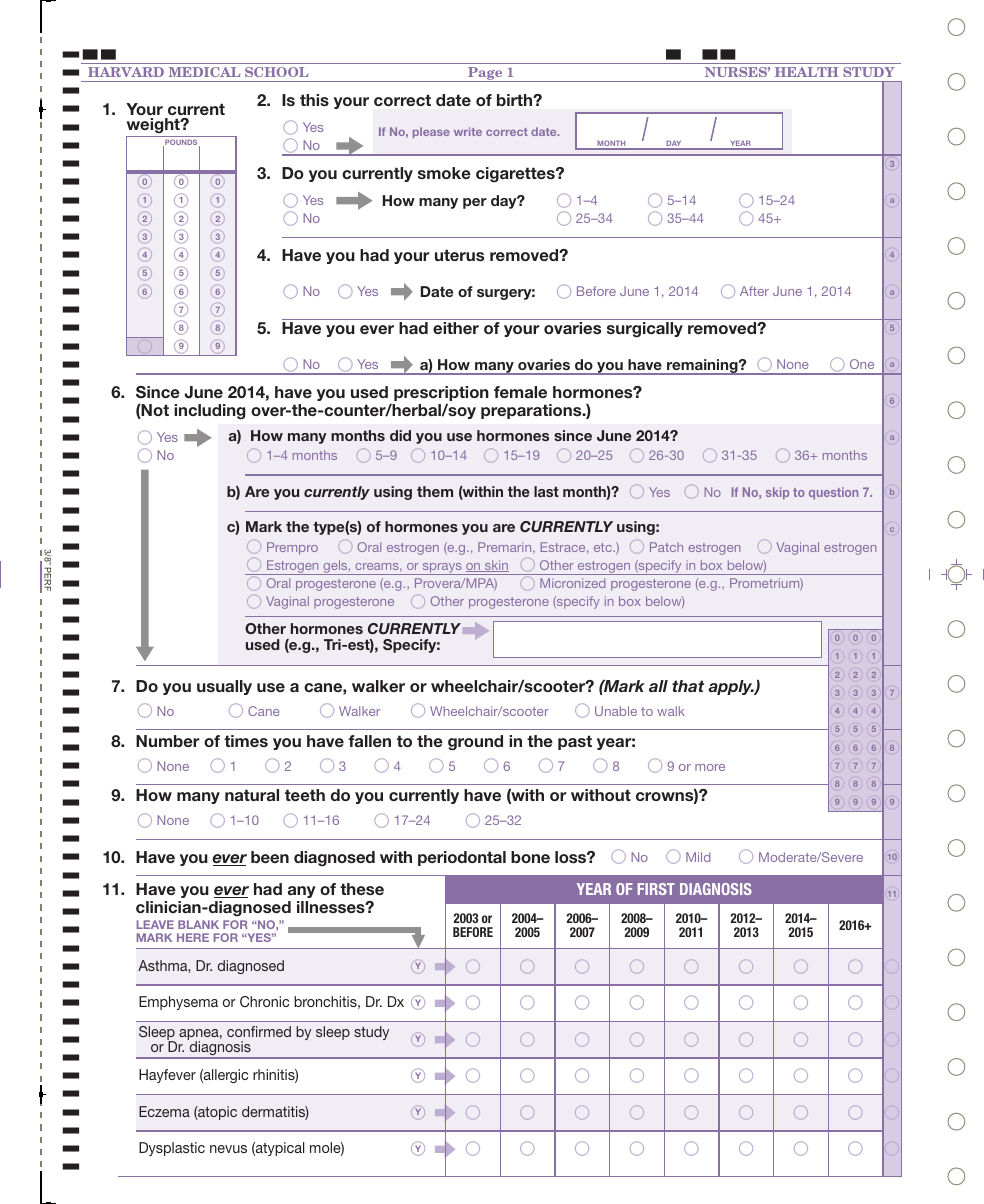 Image resolution: width=984 pixels, height=1204 pixels. Describe the element at coordinates (777, 493) in the document. I see `skip` at that location.
